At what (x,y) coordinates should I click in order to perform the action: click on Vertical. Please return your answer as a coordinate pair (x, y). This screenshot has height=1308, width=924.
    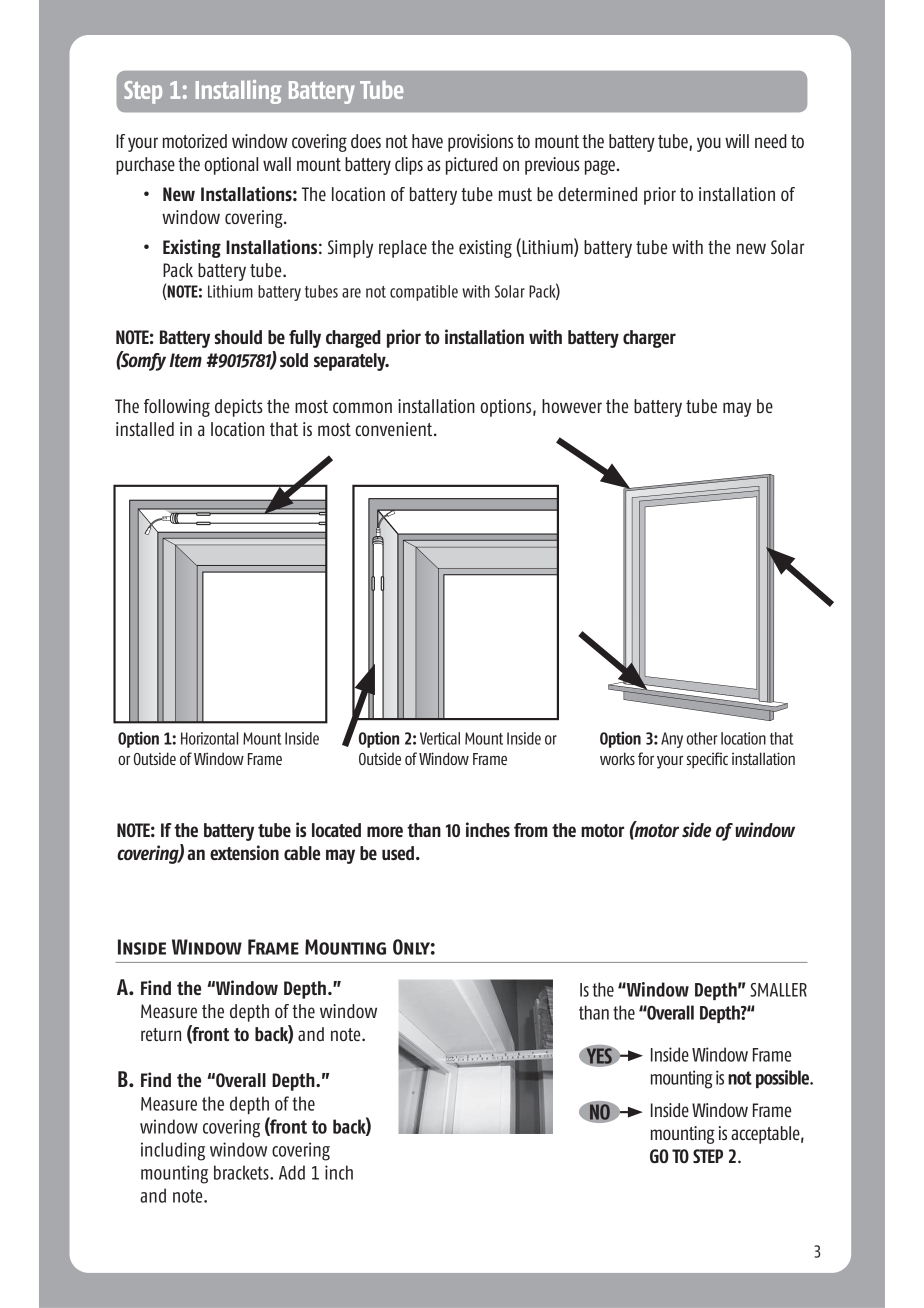
    Looking at the image, I should click on (440, 738).
